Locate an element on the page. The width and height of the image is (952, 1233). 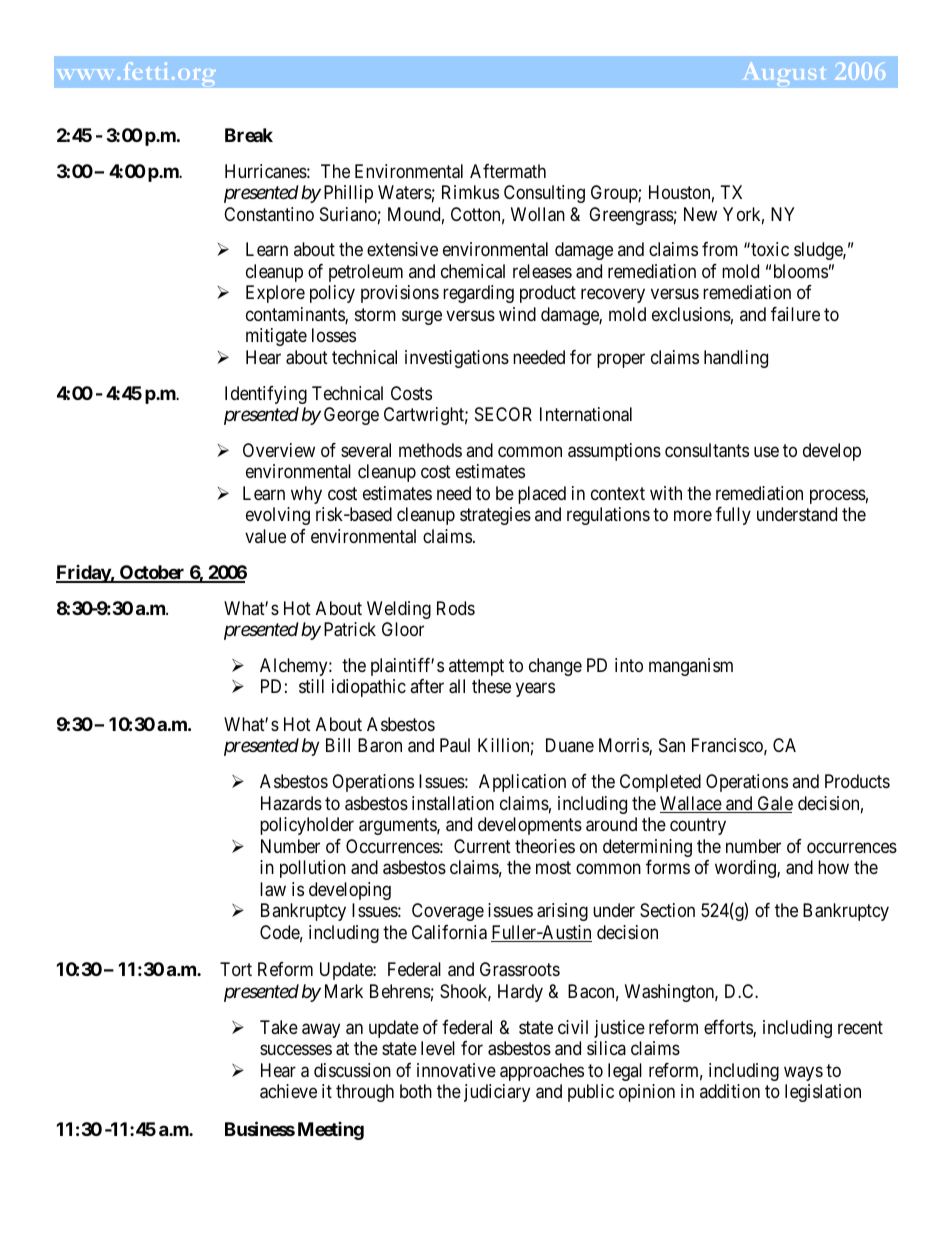
Application is located at coordinates (522, 783).
